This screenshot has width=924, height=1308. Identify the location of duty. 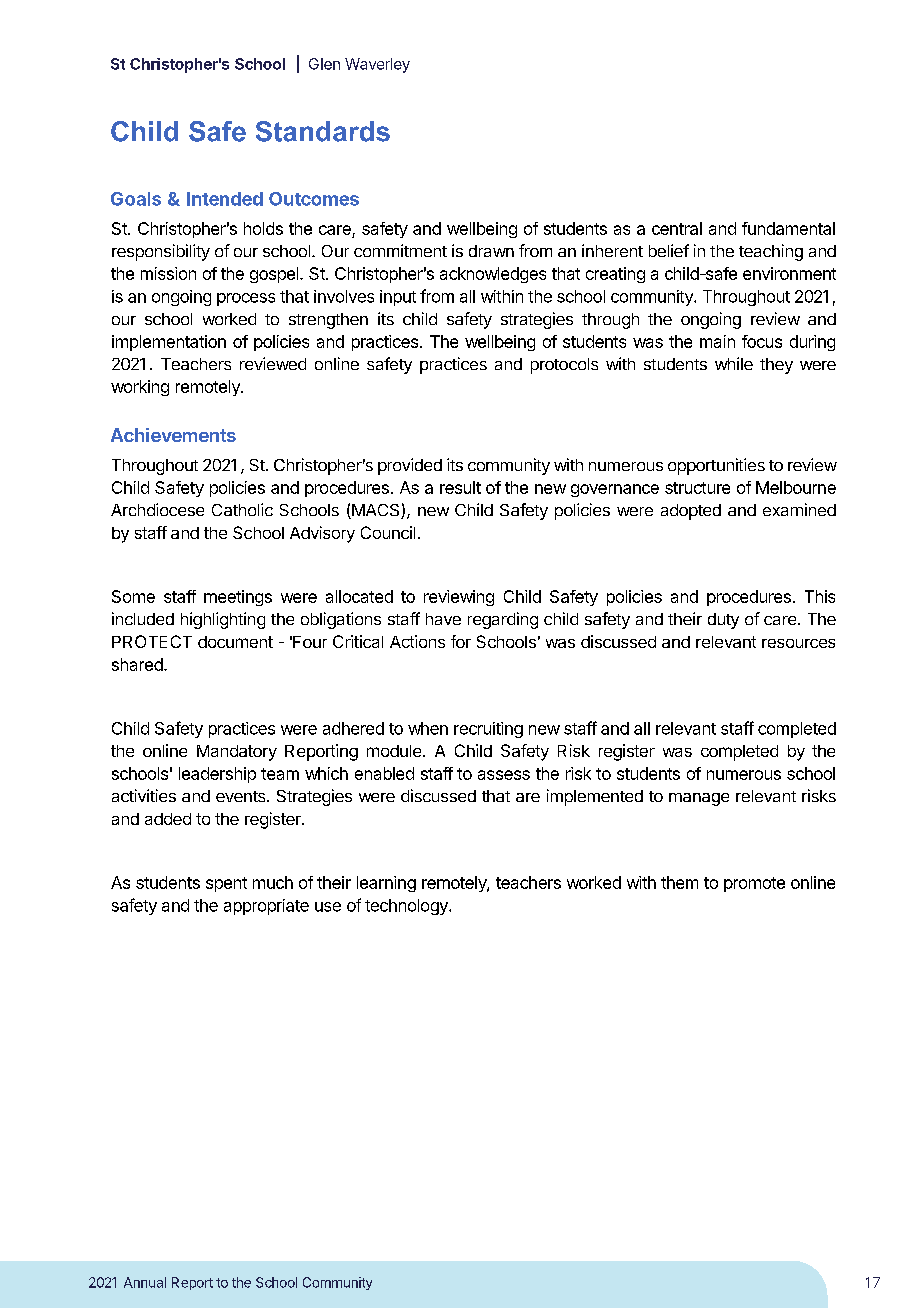
(723, 621).
